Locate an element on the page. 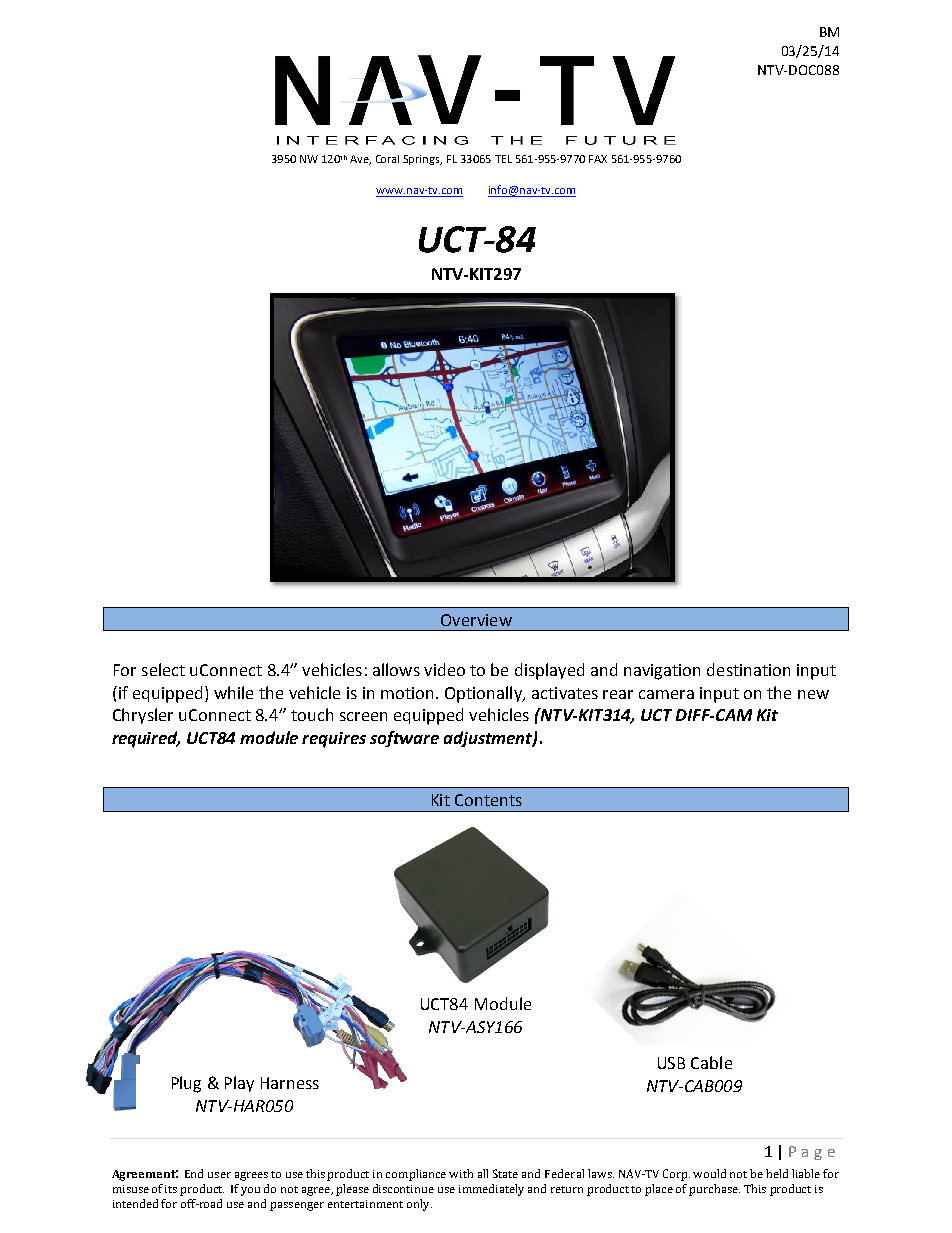 The width and height of the page is (952, 1233). FAX is located at coordinates (598, 159).
